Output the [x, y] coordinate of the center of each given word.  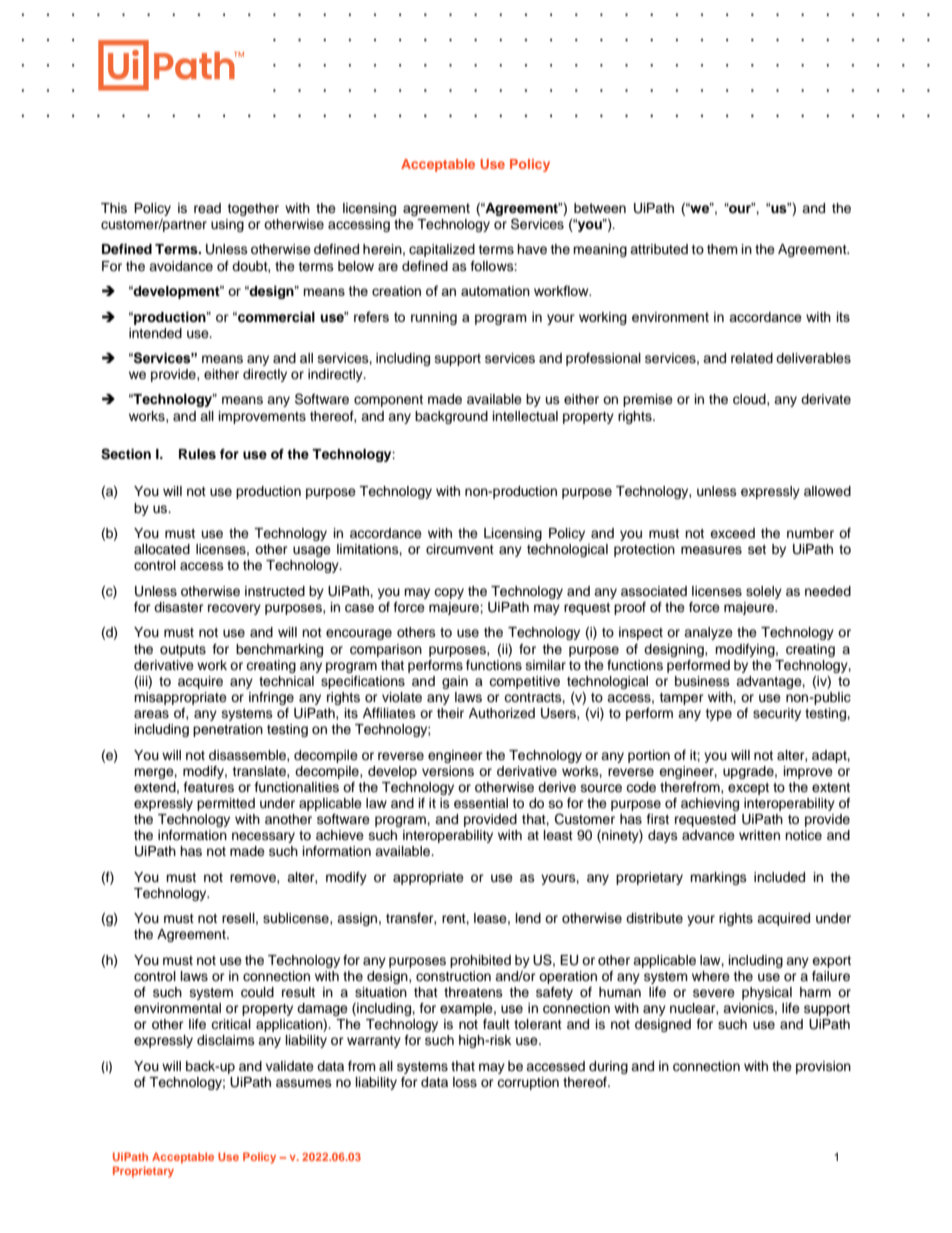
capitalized [442, 250]
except [748, 789]
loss [465, 1082]
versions [448, 771]
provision [823, 1067]
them [722, 249]
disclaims [226, 1040]
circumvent [460, 549]
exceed [732, 533]
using [227, 225]
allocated [162, 549]
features [209, 787]
